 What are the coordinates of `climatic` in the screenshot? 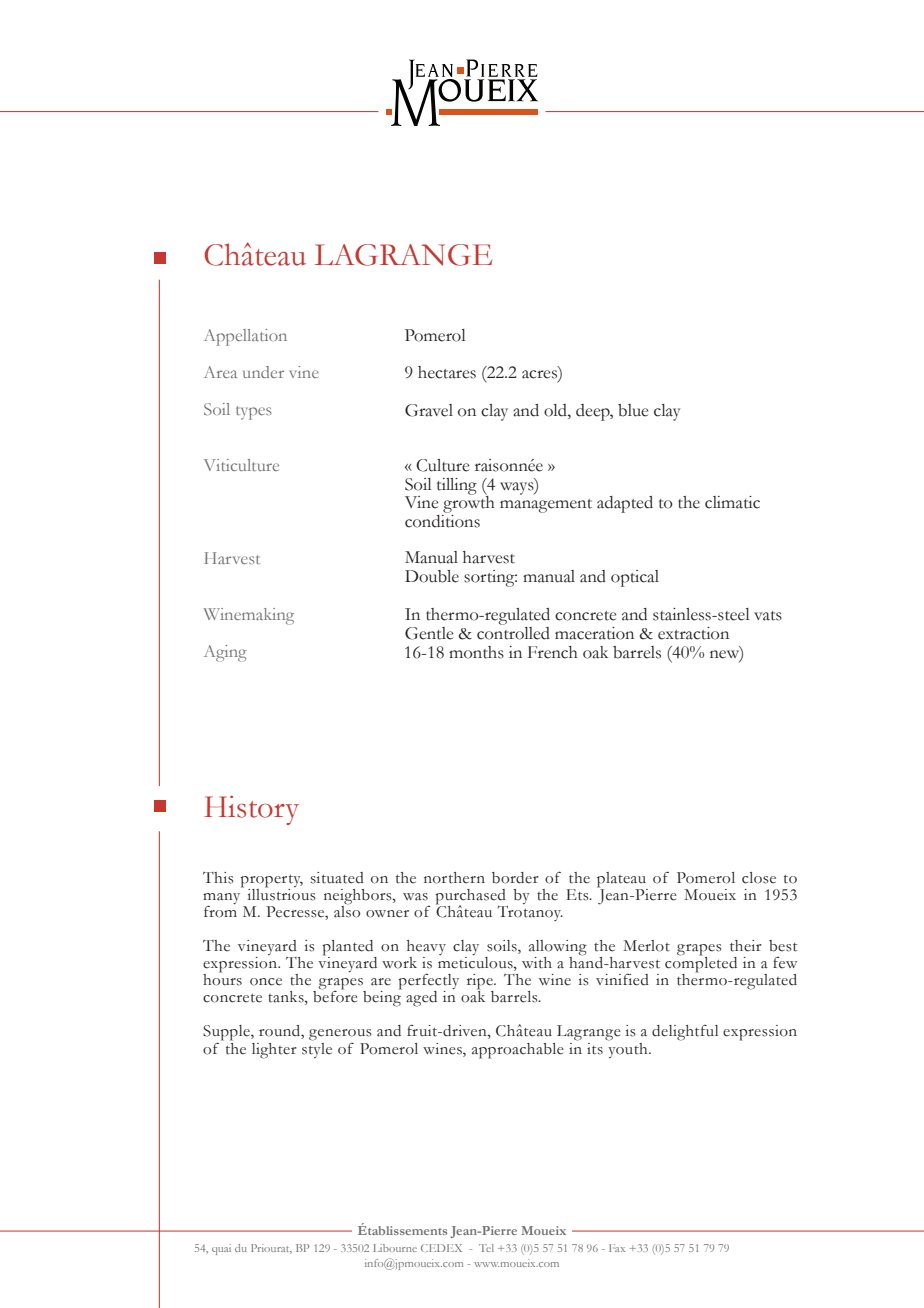 It's located at (732, 502).
